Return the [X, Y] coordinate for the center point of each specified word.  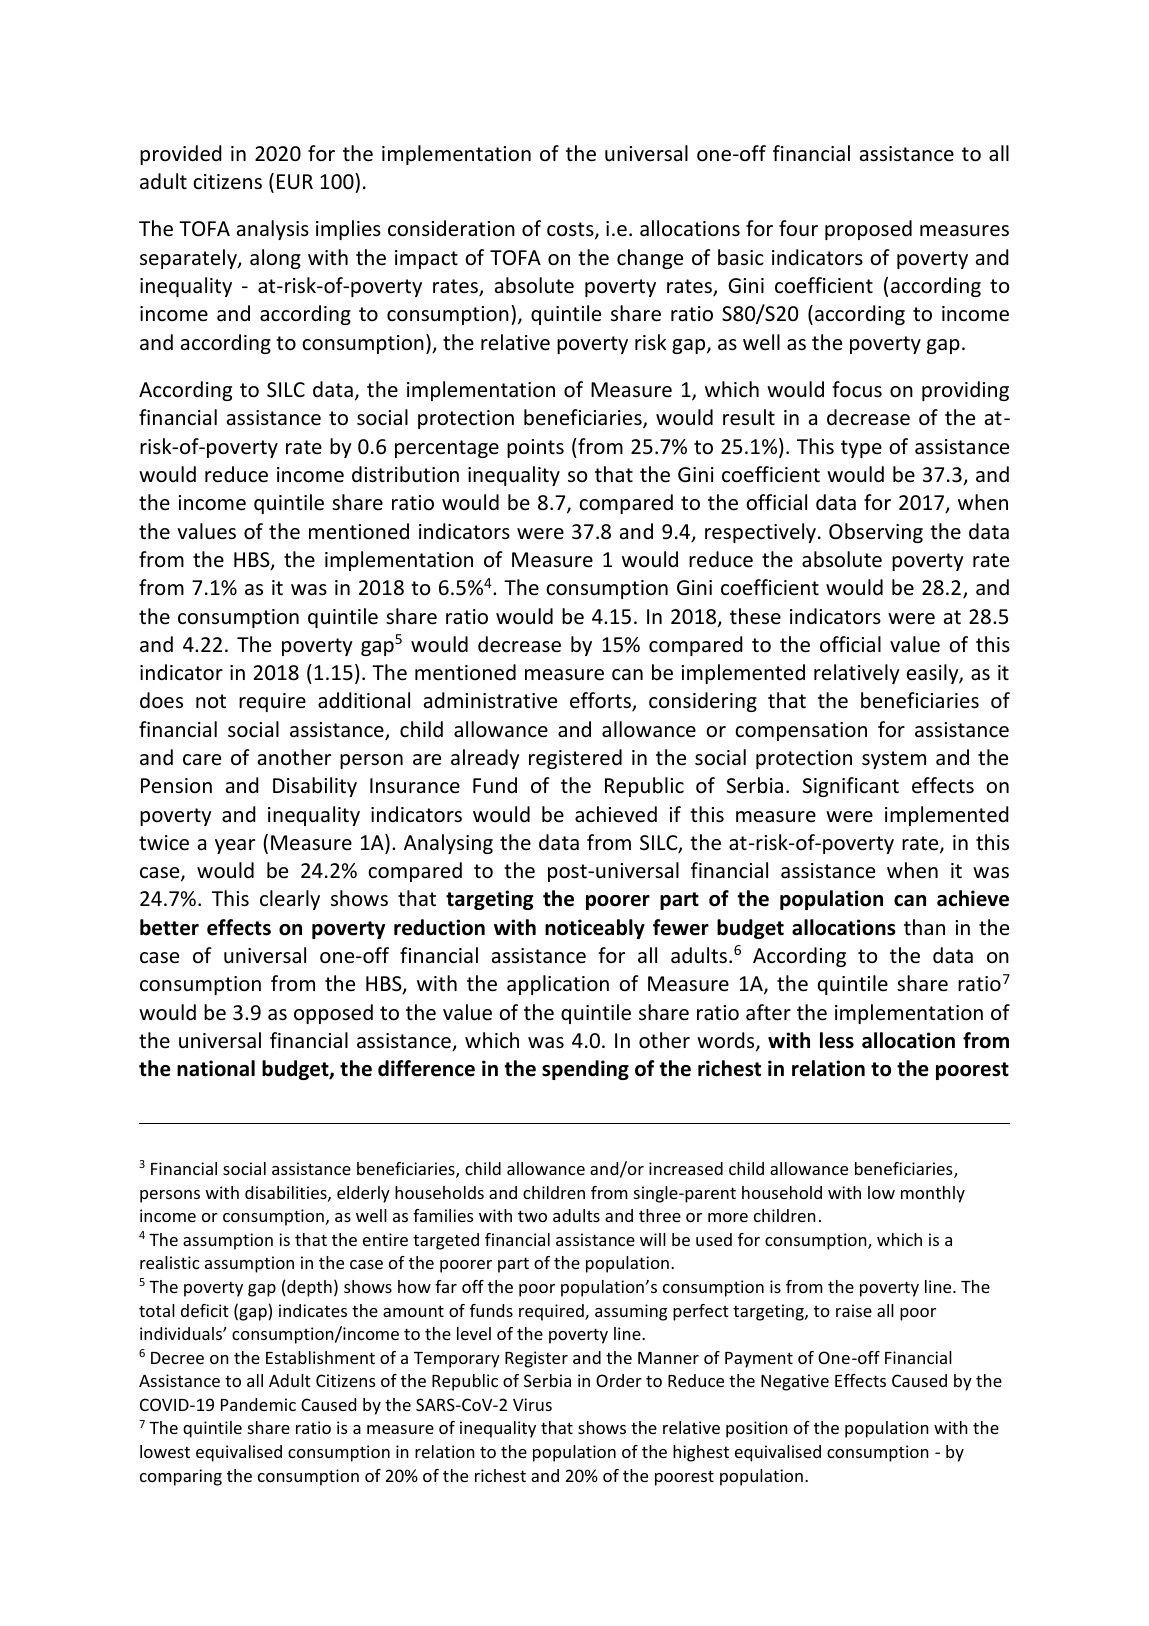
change [650, 259]
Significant [851, 787]
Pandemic [258, 1404]
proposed [868, 230]
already [485, 759]
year [235, 846]
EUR [295, 182]
